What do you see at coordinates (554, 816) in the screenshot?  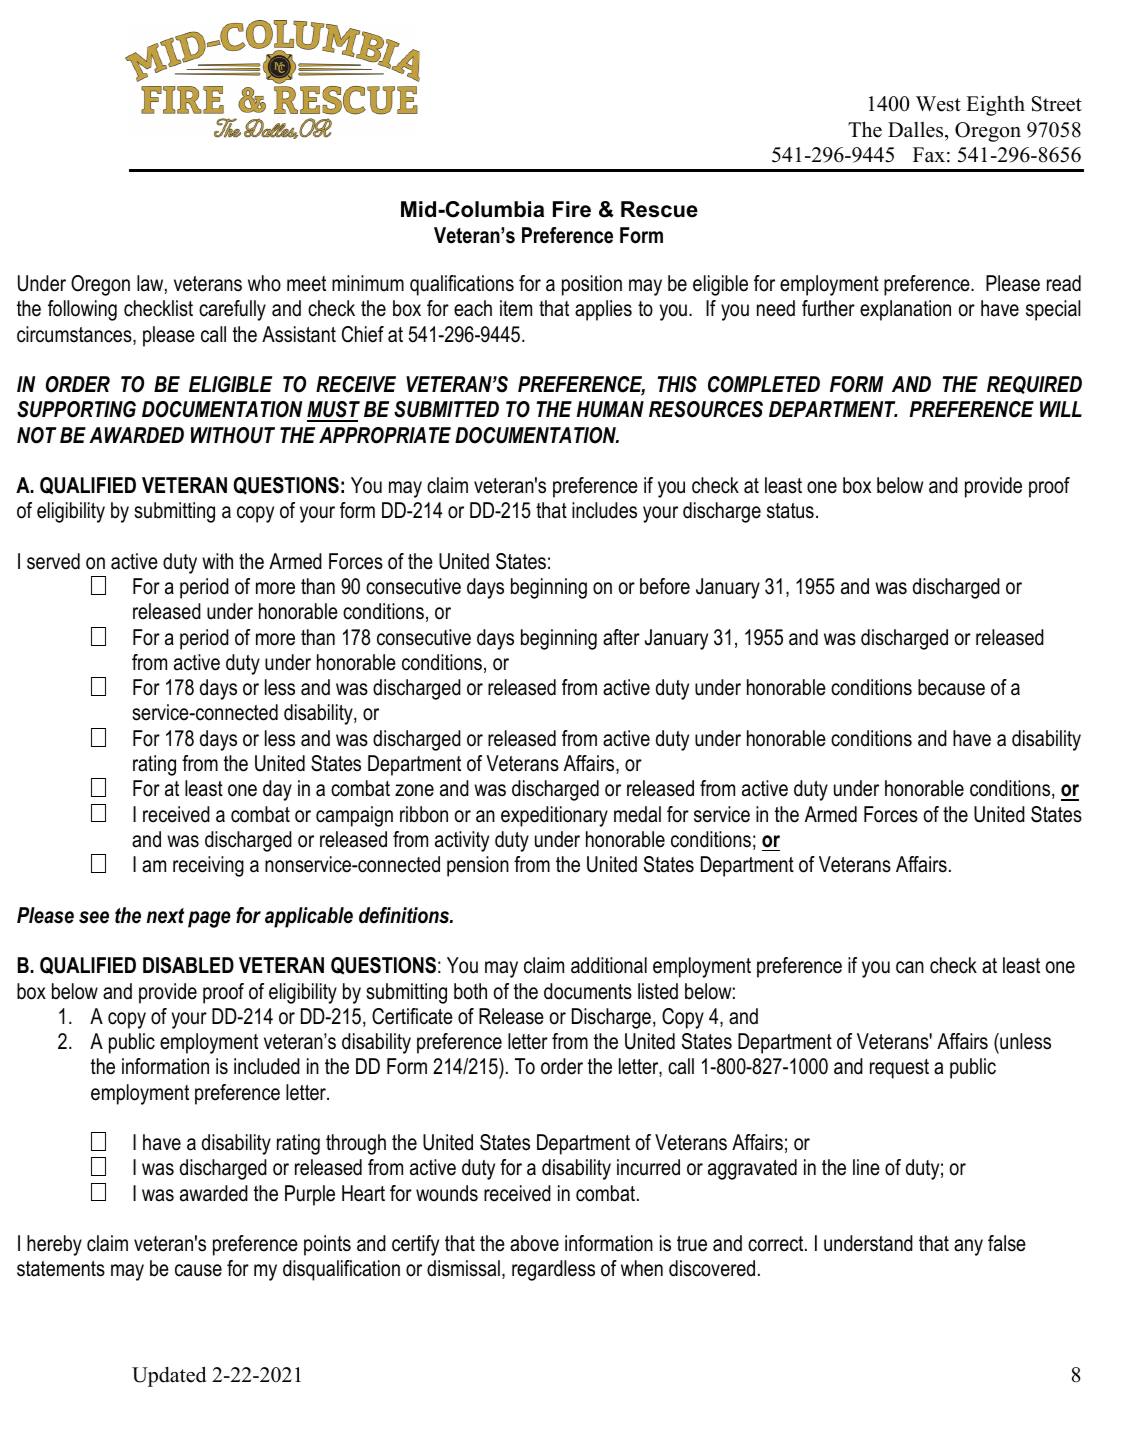 I see `expeditionary` at bounding box center [554, 816].
